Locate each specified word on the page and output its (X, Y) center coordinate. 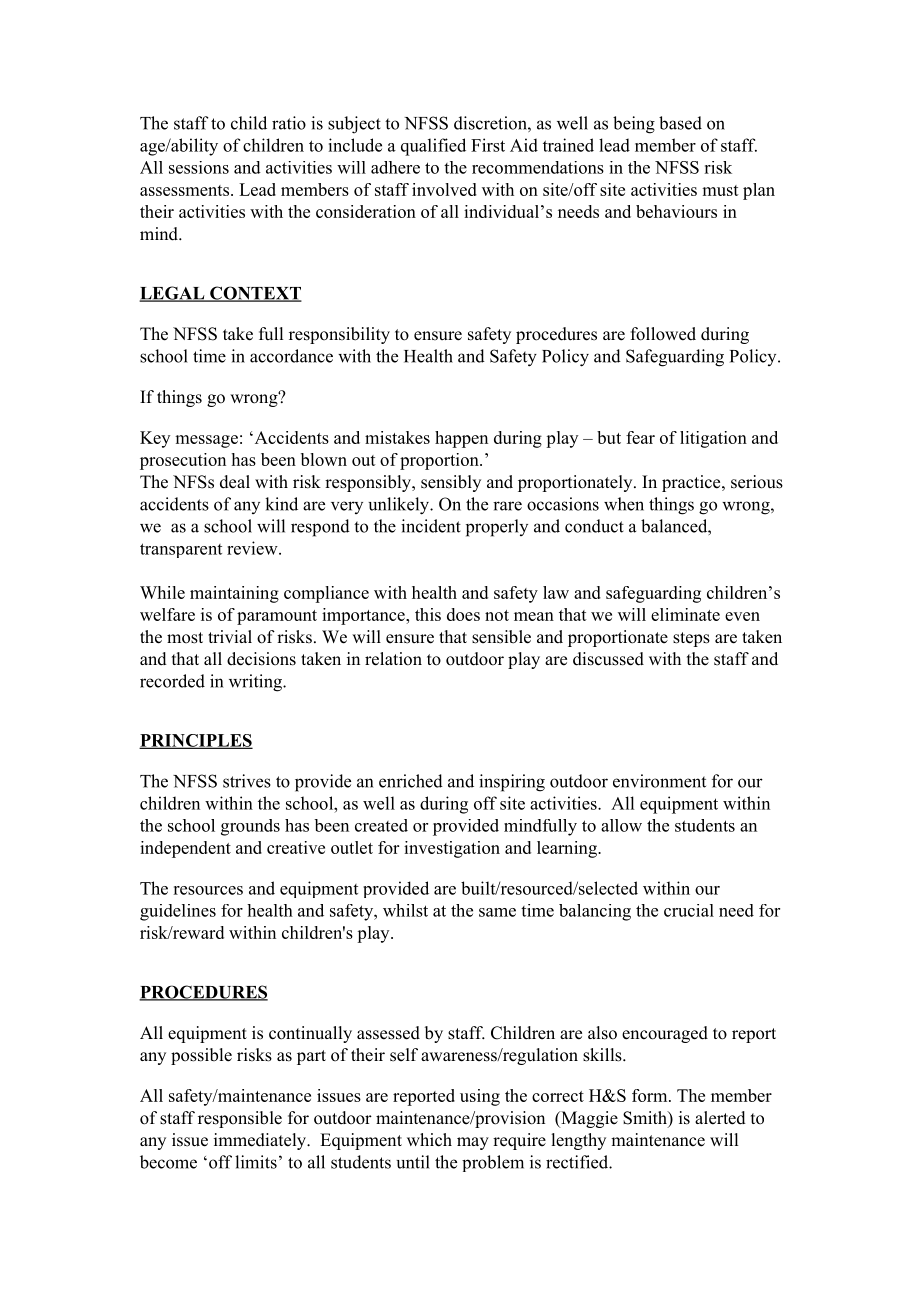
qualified (433, 147)
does (463, 614)
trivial (230, 636)
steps (691, 639)
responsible (240, 1119)
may (473, 1143)
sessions (199, 167)
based (680, 123)
